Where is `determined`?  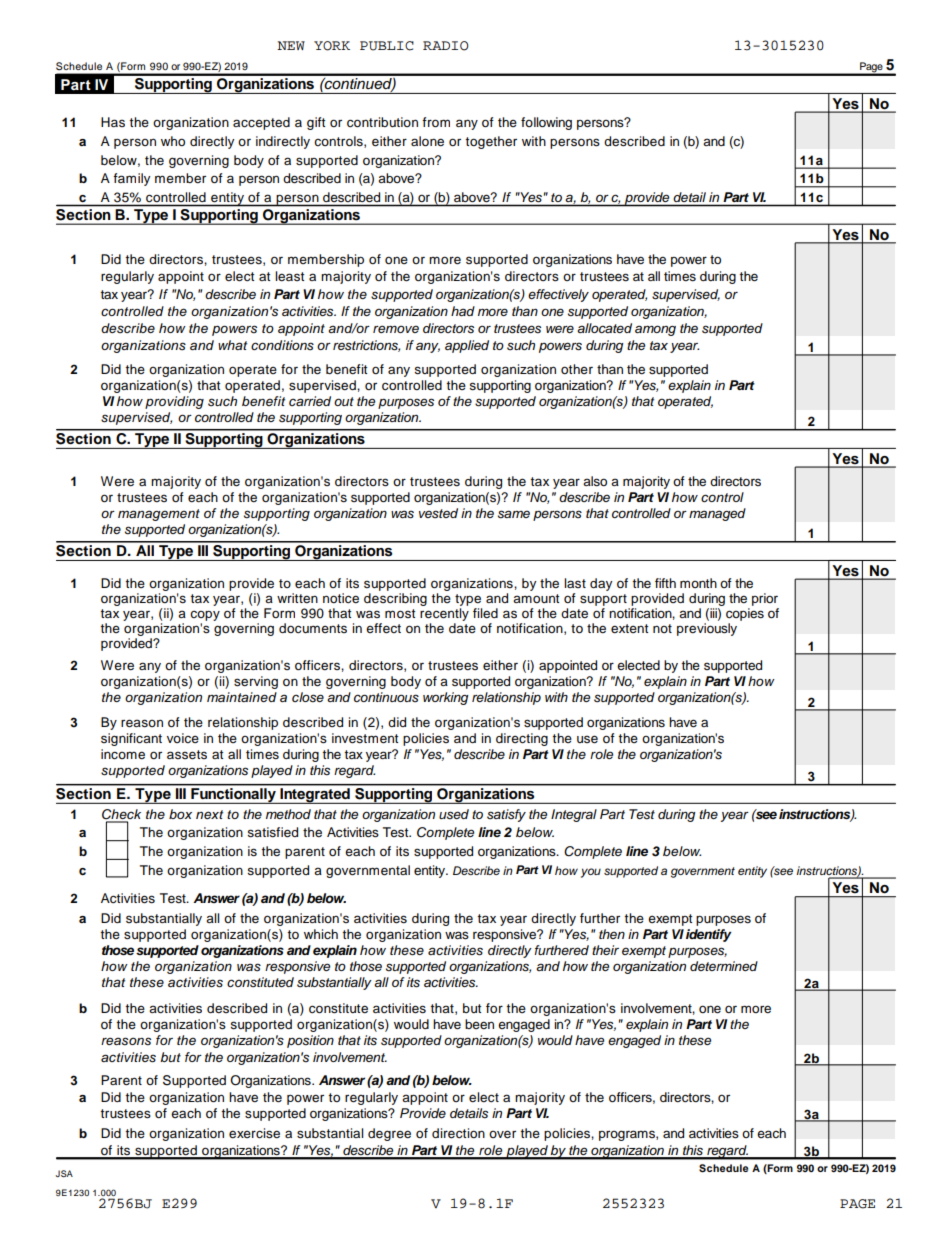
determined is located at coordinates (724, 966).
